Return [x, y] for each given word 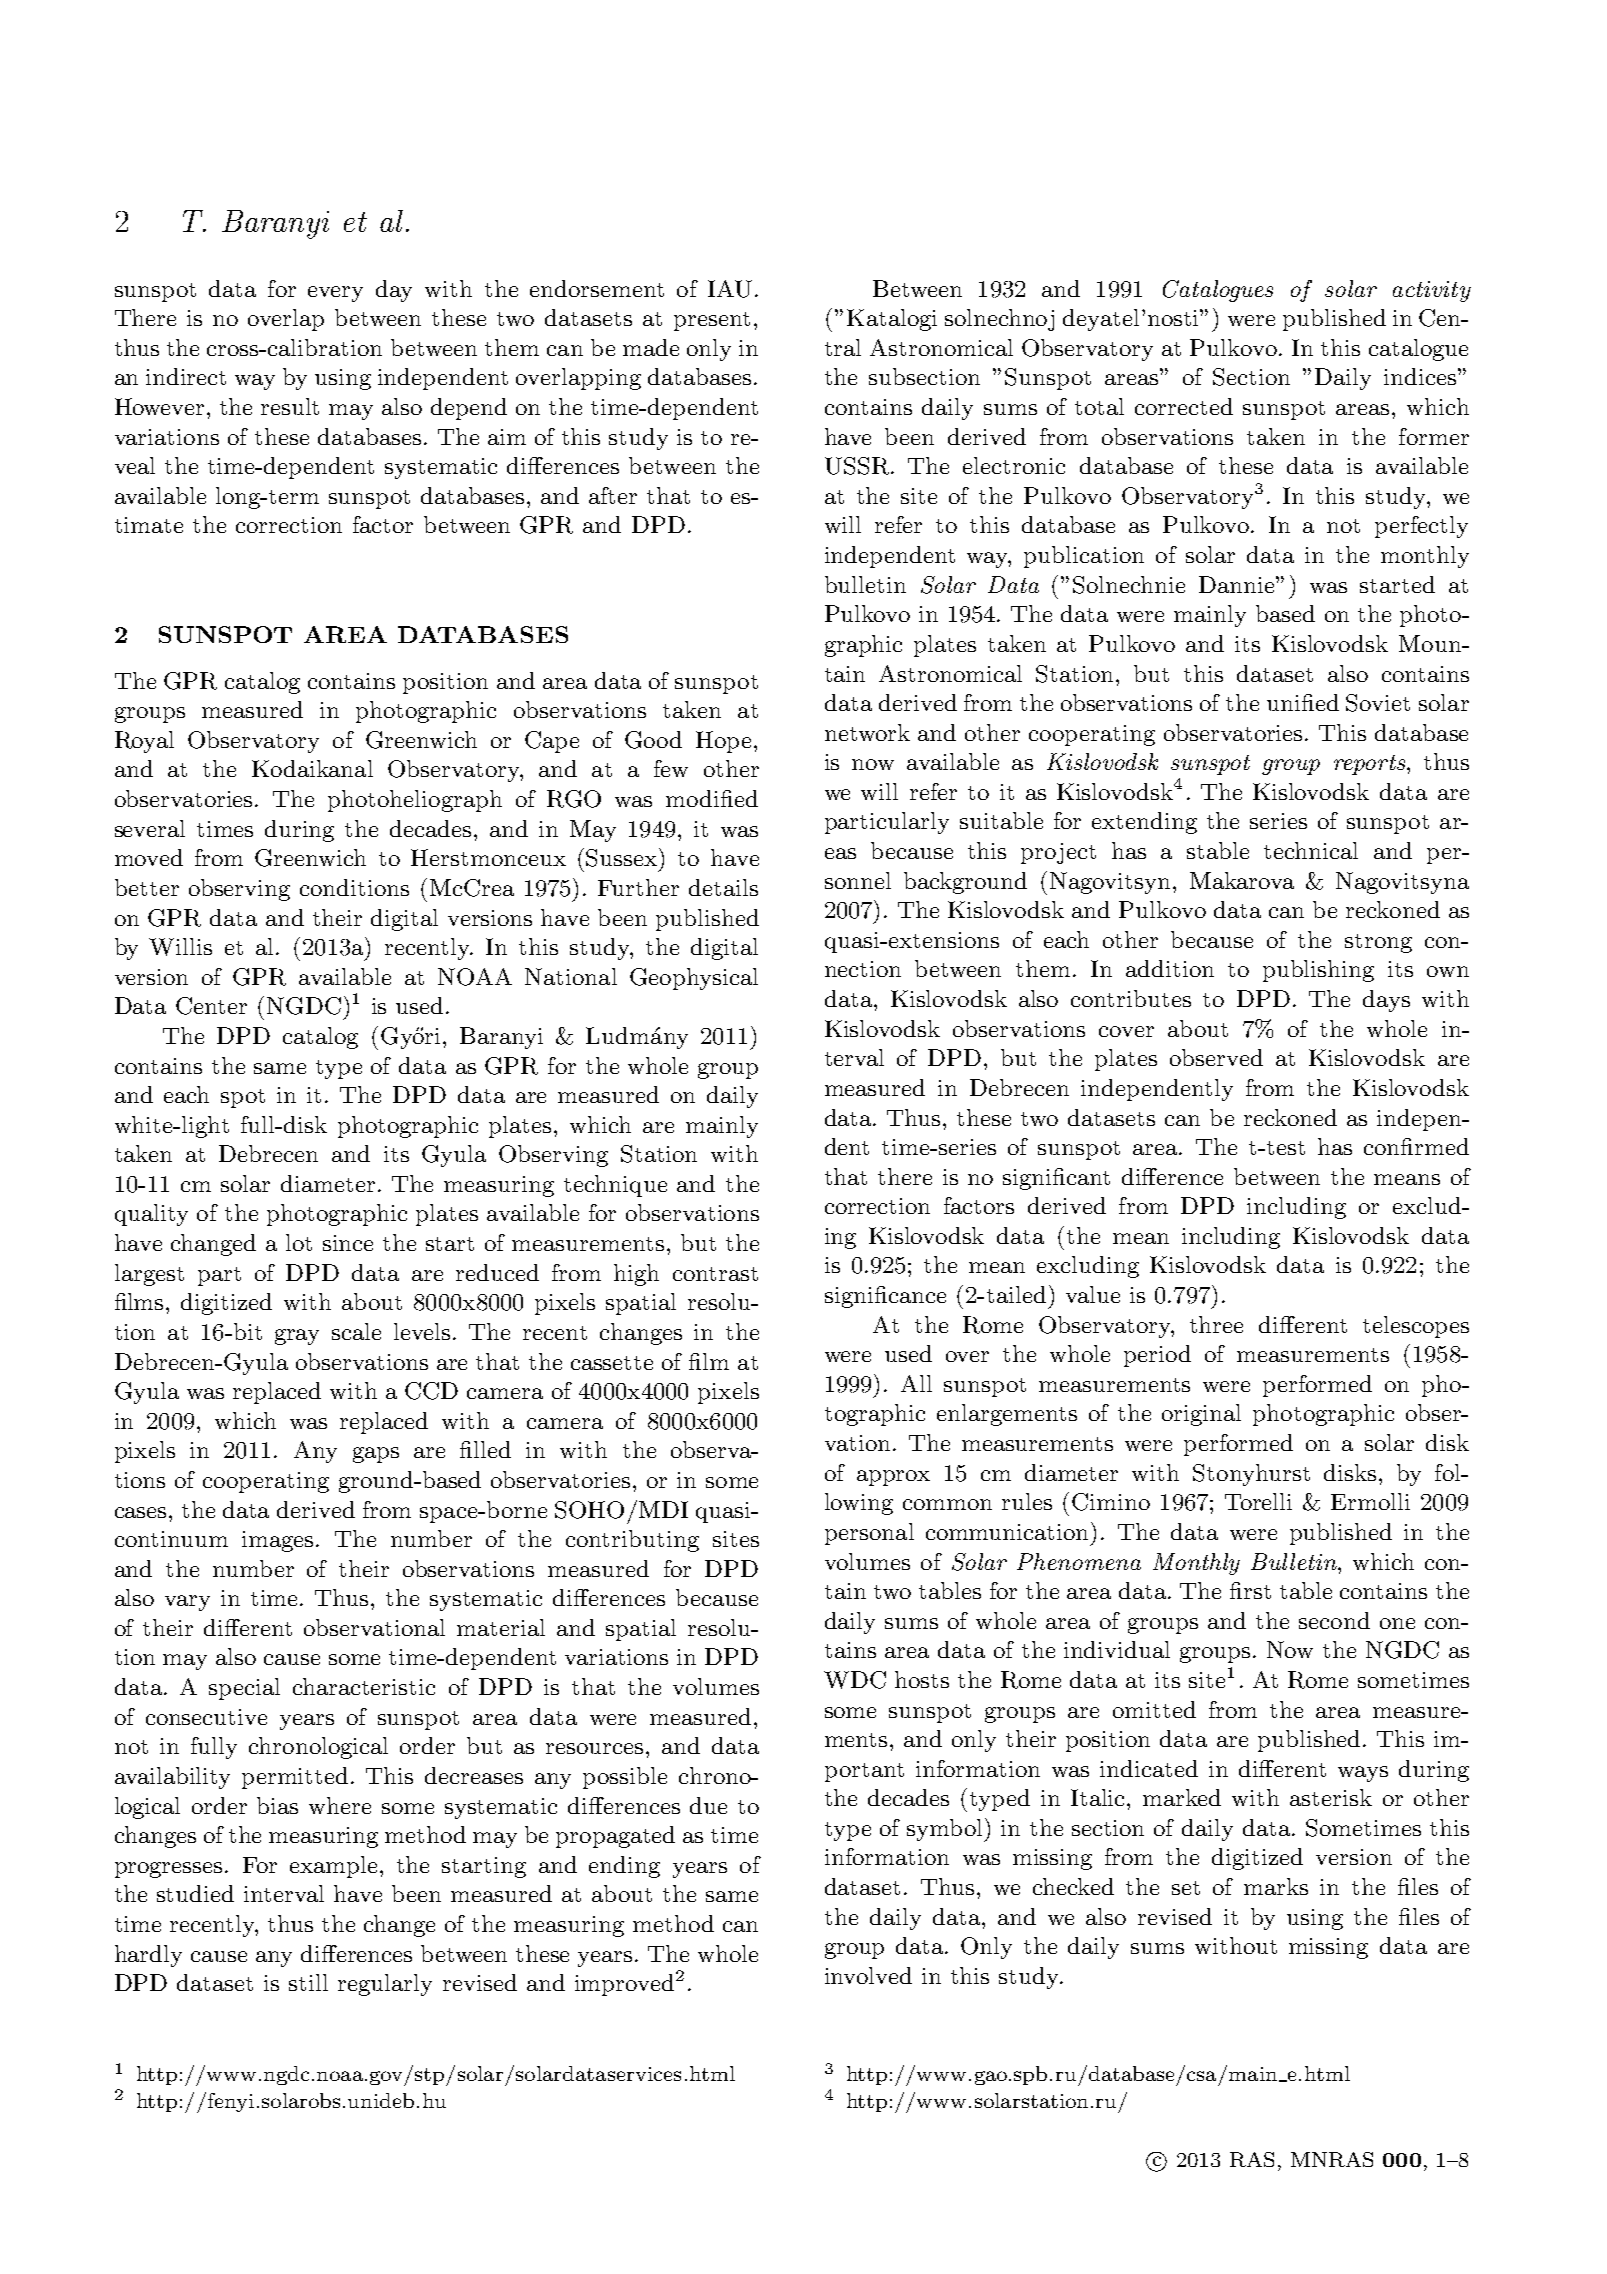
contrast [715, 1274]
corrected [1184, 406]
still [308, 1982]
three [1216, 1324]
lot [299, 1242]
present [712, 321]
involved [868, 1975]
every [335, 294]
